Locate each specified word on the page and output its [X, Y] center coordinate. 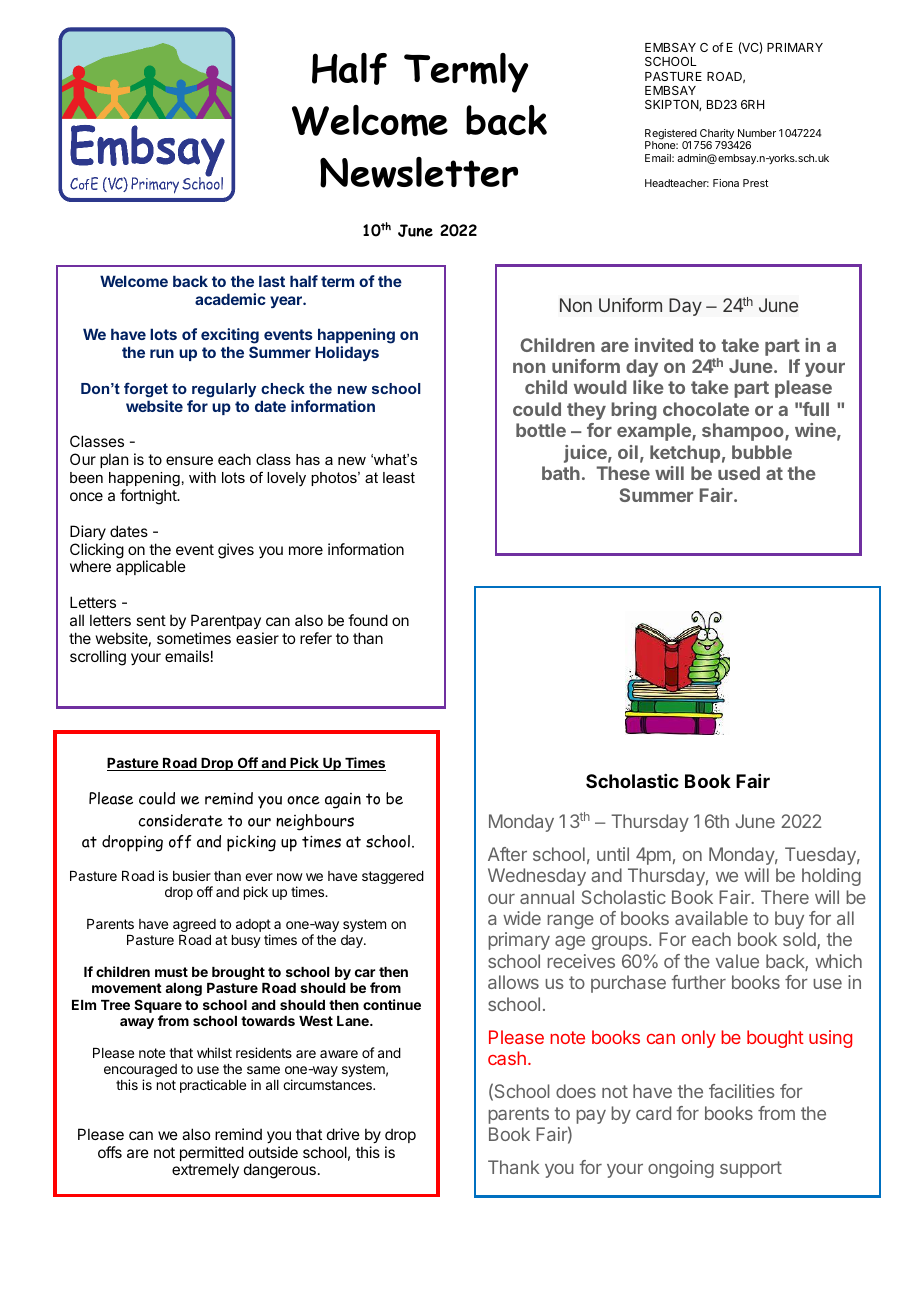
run [162, 353]
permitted [212, 1155]
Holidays [347, 353]
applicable [151, 567]
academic [230, 299]
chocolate [706, 409]
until [613, 854]
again [343, 801]
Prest [755, 183]
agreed [194, 925]
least [399, 477]
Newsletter [419, 172]
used [739, 473]
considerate [181, 820]
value [737, 961]
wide [522, 918]
